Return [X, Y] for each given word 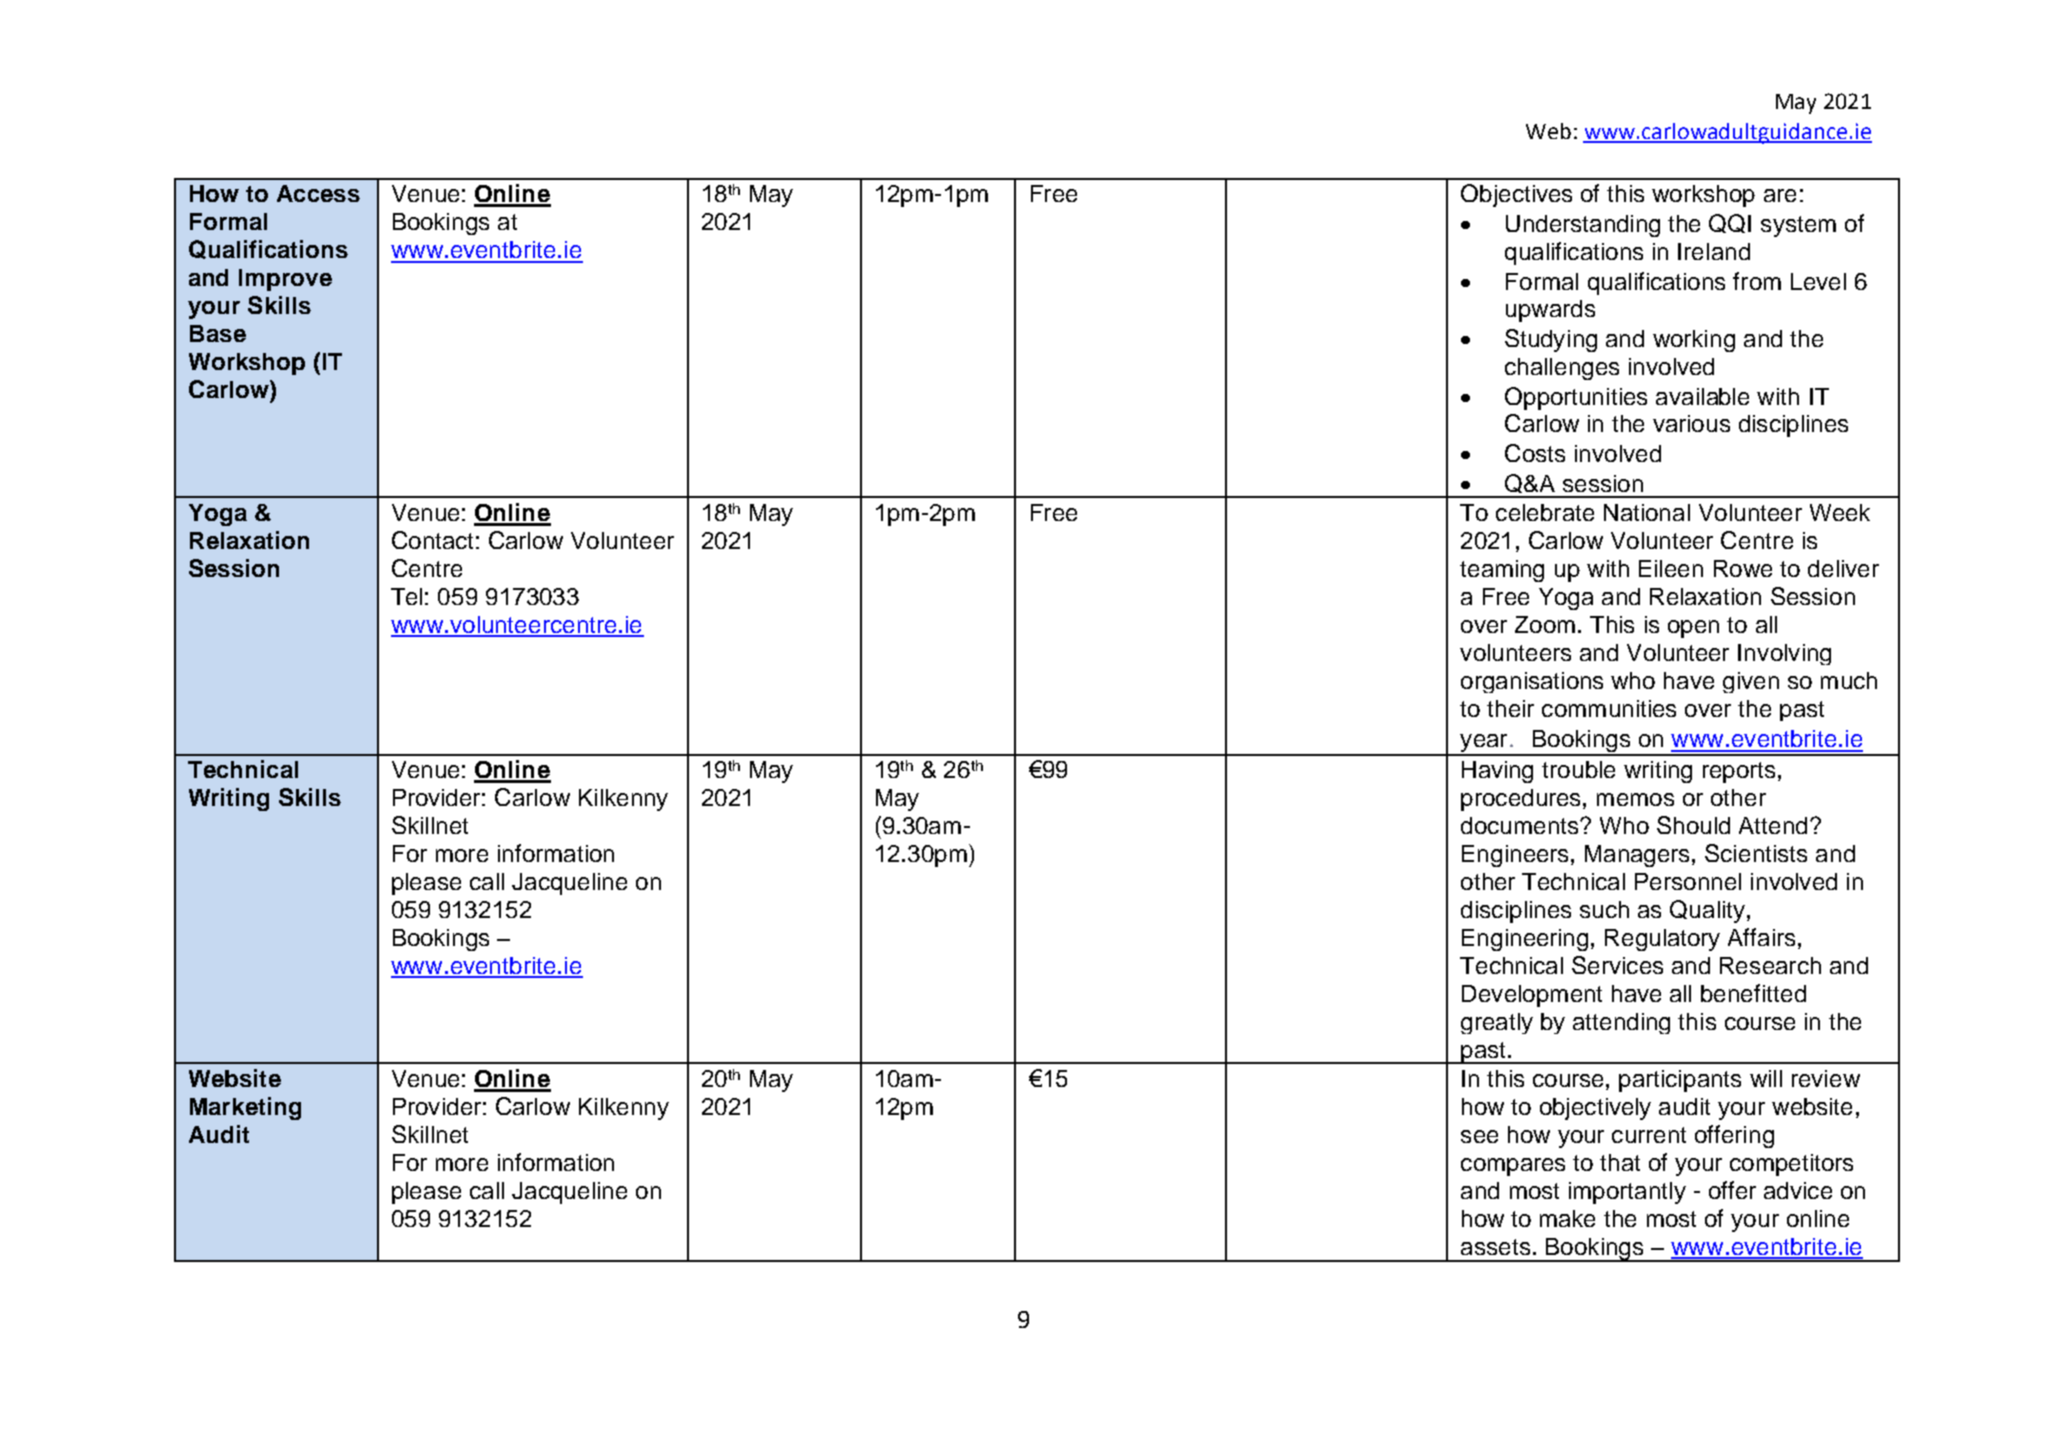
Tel [406, 596]
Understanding [1583, 226]
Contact [432, 540]
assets [1495, 1247]
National [1647, 512]
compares [1513, 1167]
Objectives [1516, 195]
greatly [1497, 1023]
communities [1609, 708]
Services [1617, 965]
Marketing [245, 1108]
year [1484, 744]
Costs [1535, 453]
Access [318, 193]
